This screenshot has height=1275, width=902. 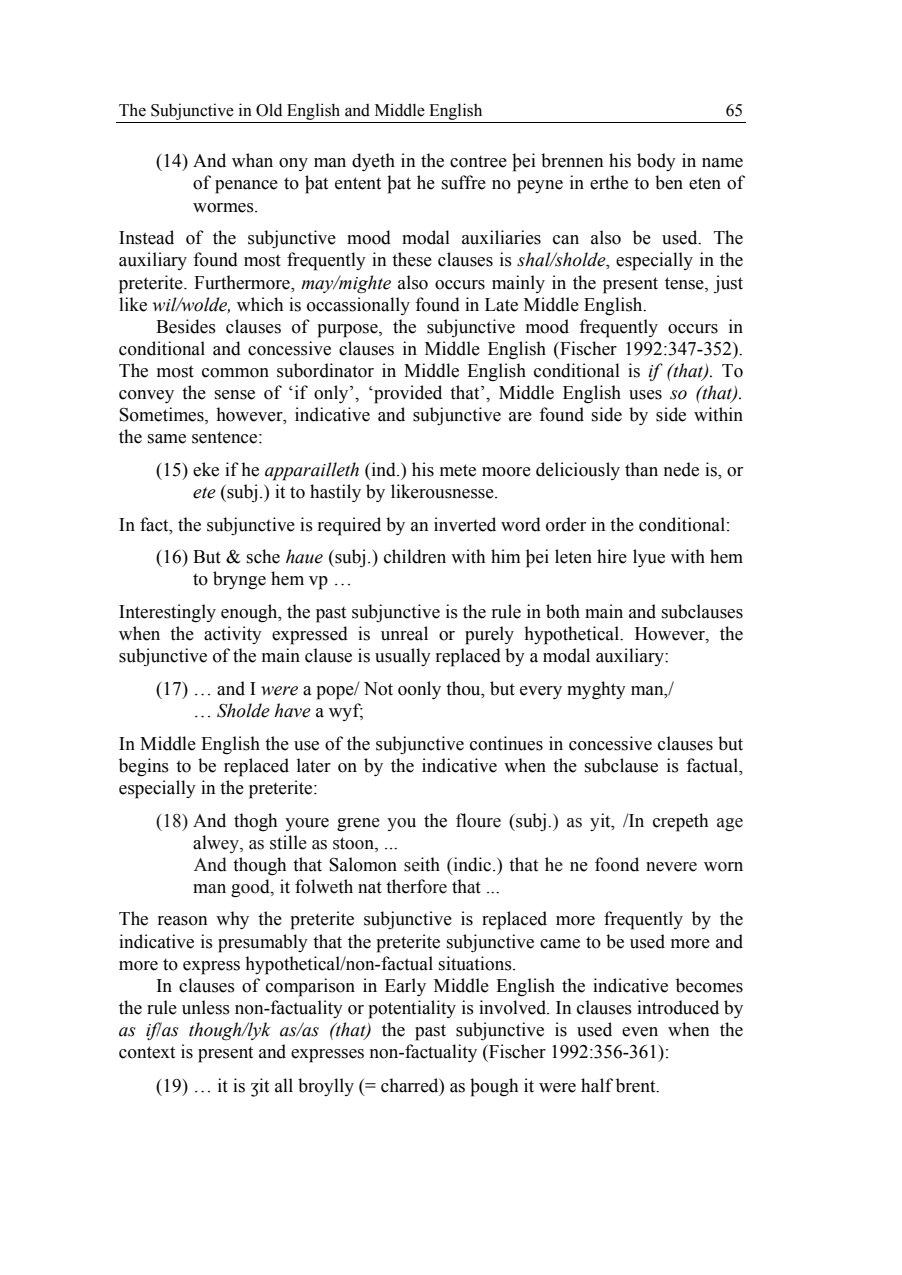 I want to click on unless, so click(x=206, y=1007).
